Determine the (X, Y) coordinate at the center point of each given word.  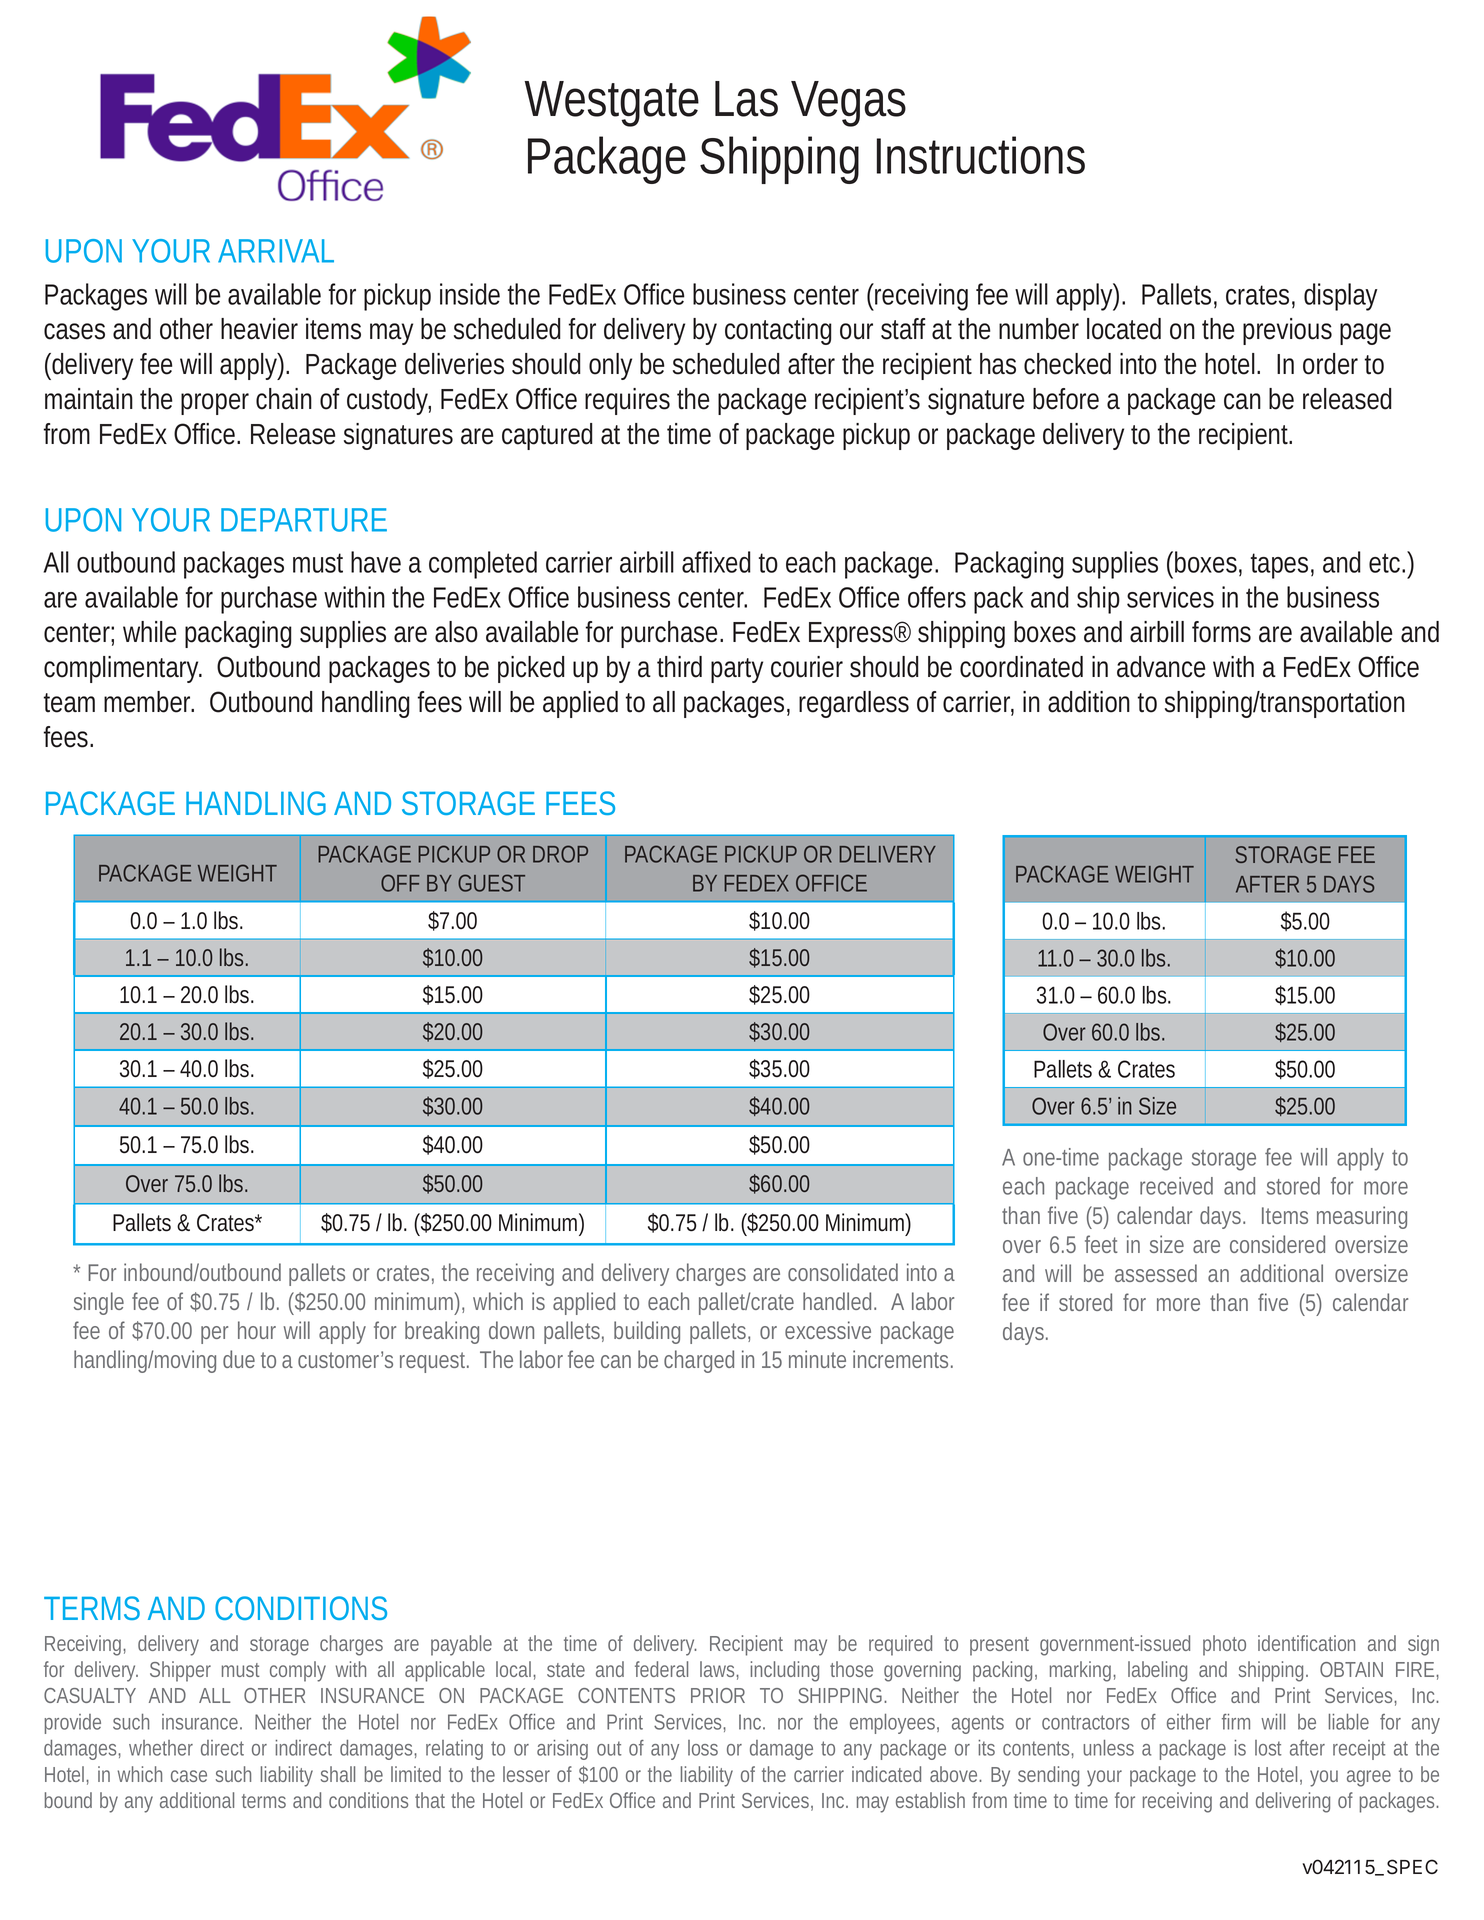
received (1176, 1186)
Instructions (981, 155)
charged (699, 1361)
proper (215, 404)
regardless (854, 704)
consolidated (843, 1272)
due (239, 1359)
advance (1161, 667)
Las (746, 99)
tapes (1279, 566)
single (99, 1303)
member (149, 702)
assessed (1156, 1273)
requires (627, 401)
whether (161, 1748)
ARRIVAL (276, 251)
